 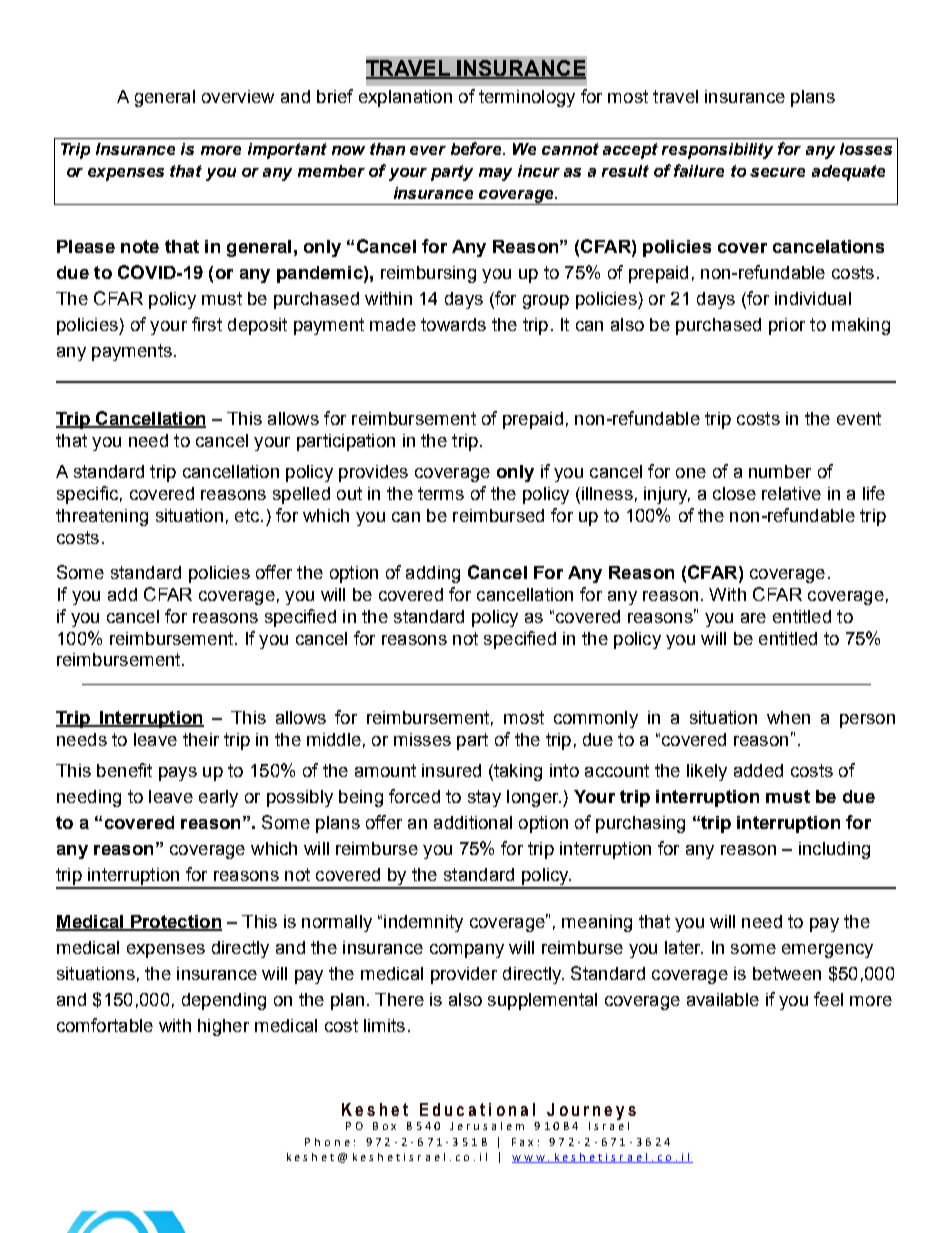 I want to click on secure, so click(x=777, y=172).
